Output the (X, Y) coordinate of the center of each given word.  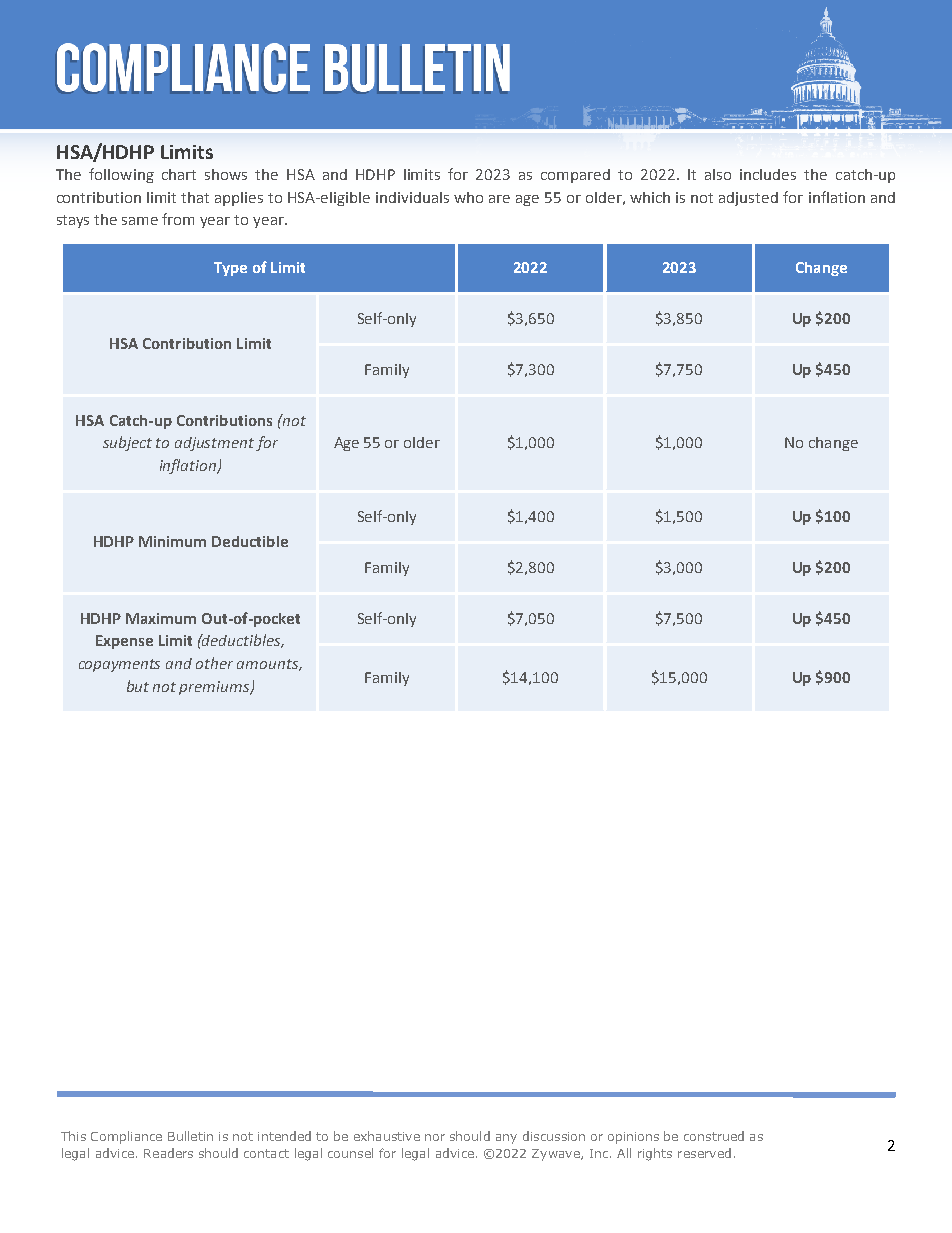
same (140, 221)
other (214, 663)
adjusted (748, 199)
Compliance (126, 1137)
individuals (412, 197)
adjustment (214, 444)
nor (435, 1137)
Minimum (172, 541)
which (650, 197)
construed (714, 1136)
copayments (119, 665)
